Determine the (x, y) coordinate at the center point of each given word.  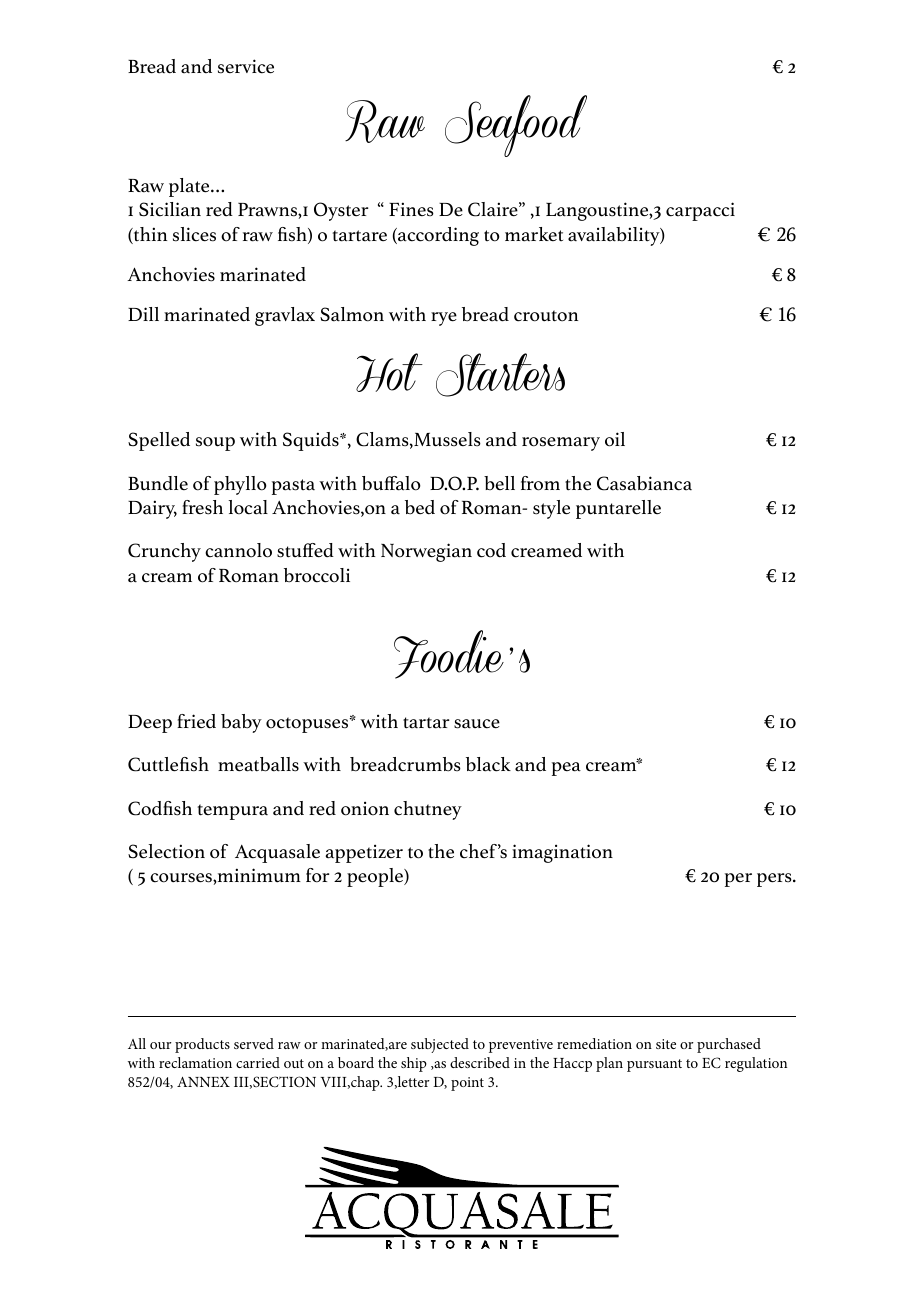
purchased (729, 1045)
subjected (440, 1045)
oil (615, 439)
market (534, 234)
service (246, 66)
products (202, 1045)
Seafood (516, 126)
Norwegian (426, 552)
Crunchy (164, 552)
